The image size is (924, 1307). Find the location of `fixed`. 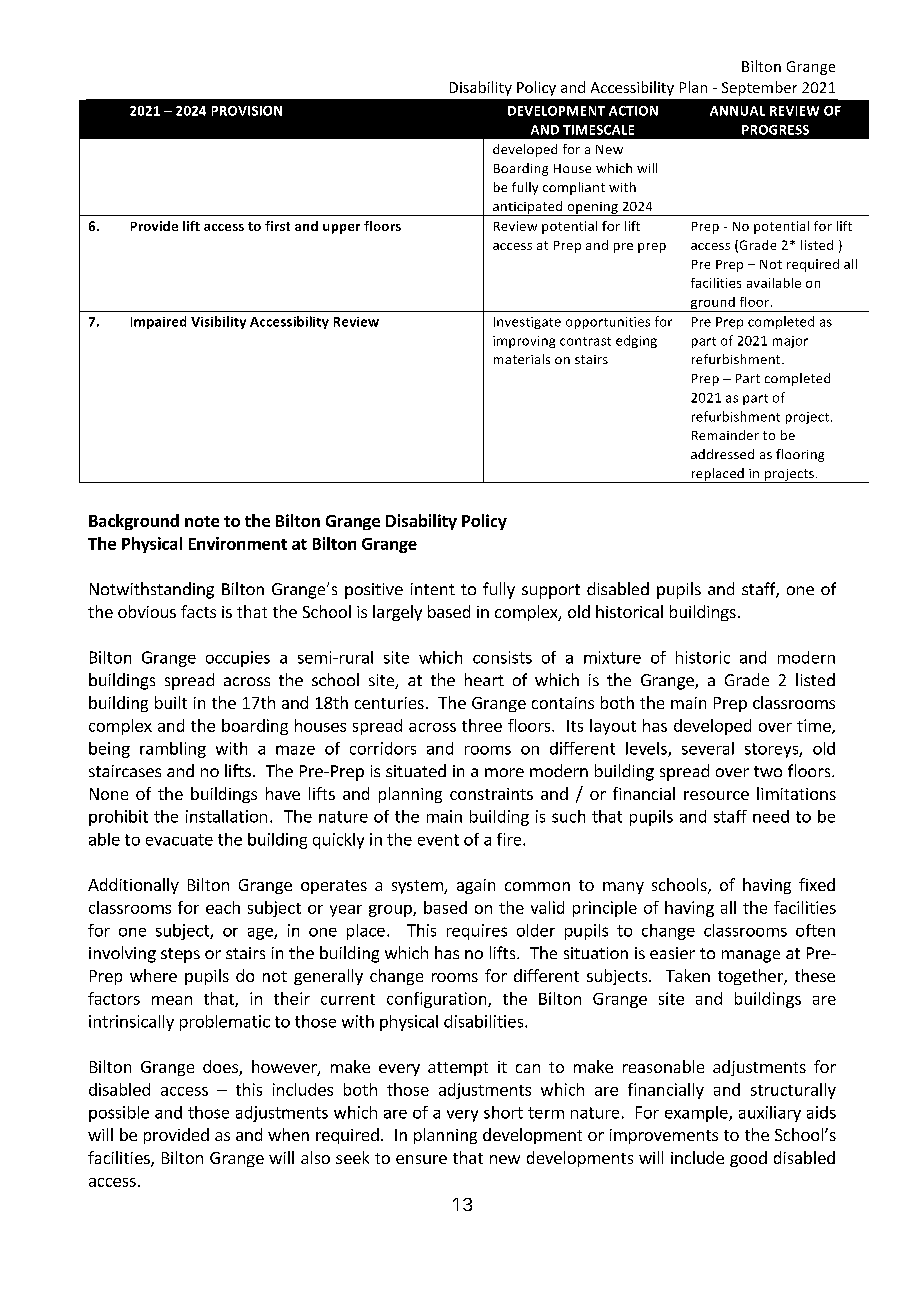

fixed is located at coordinates (817, 884).
